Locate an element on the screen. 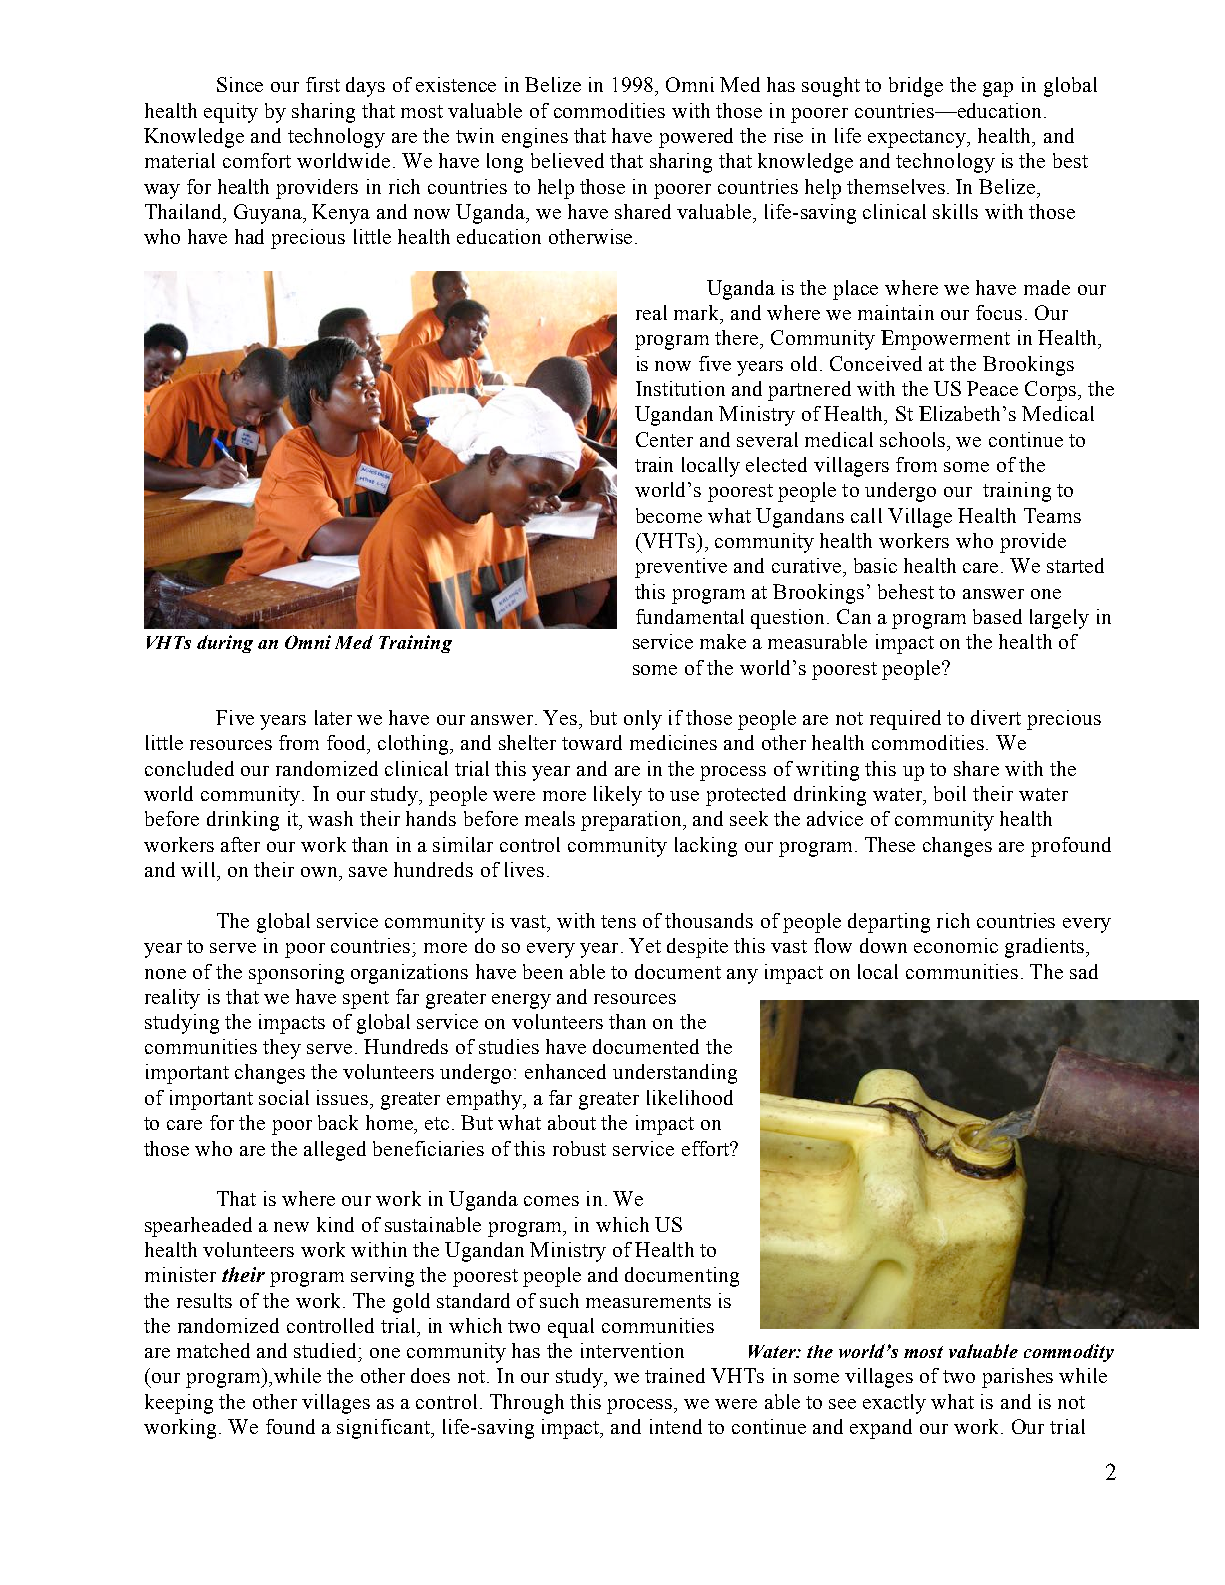 This screenshot has width=1225, height=1585. believed is located at coordinates (567, 160).
